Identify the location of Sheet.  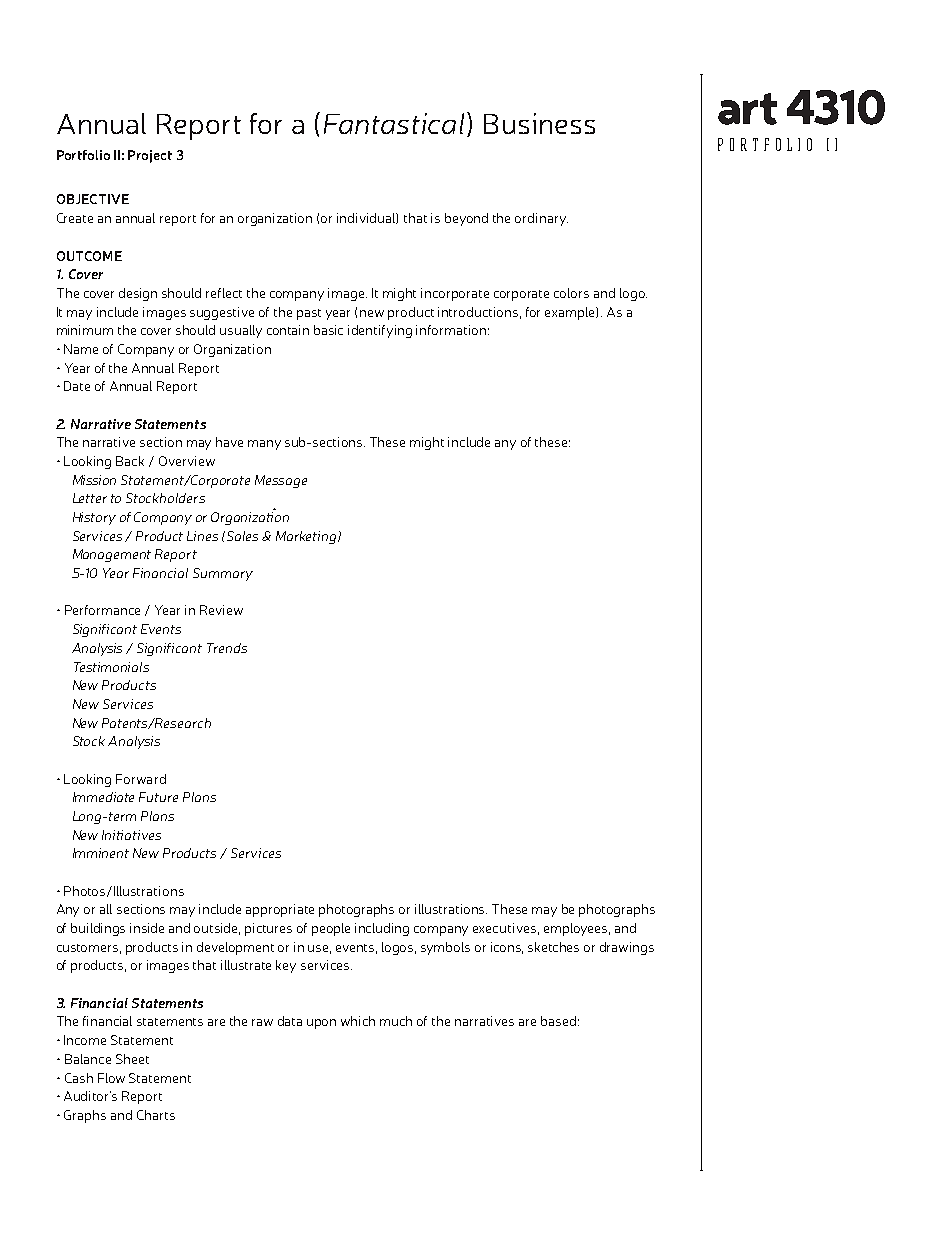
(132, 1059).
